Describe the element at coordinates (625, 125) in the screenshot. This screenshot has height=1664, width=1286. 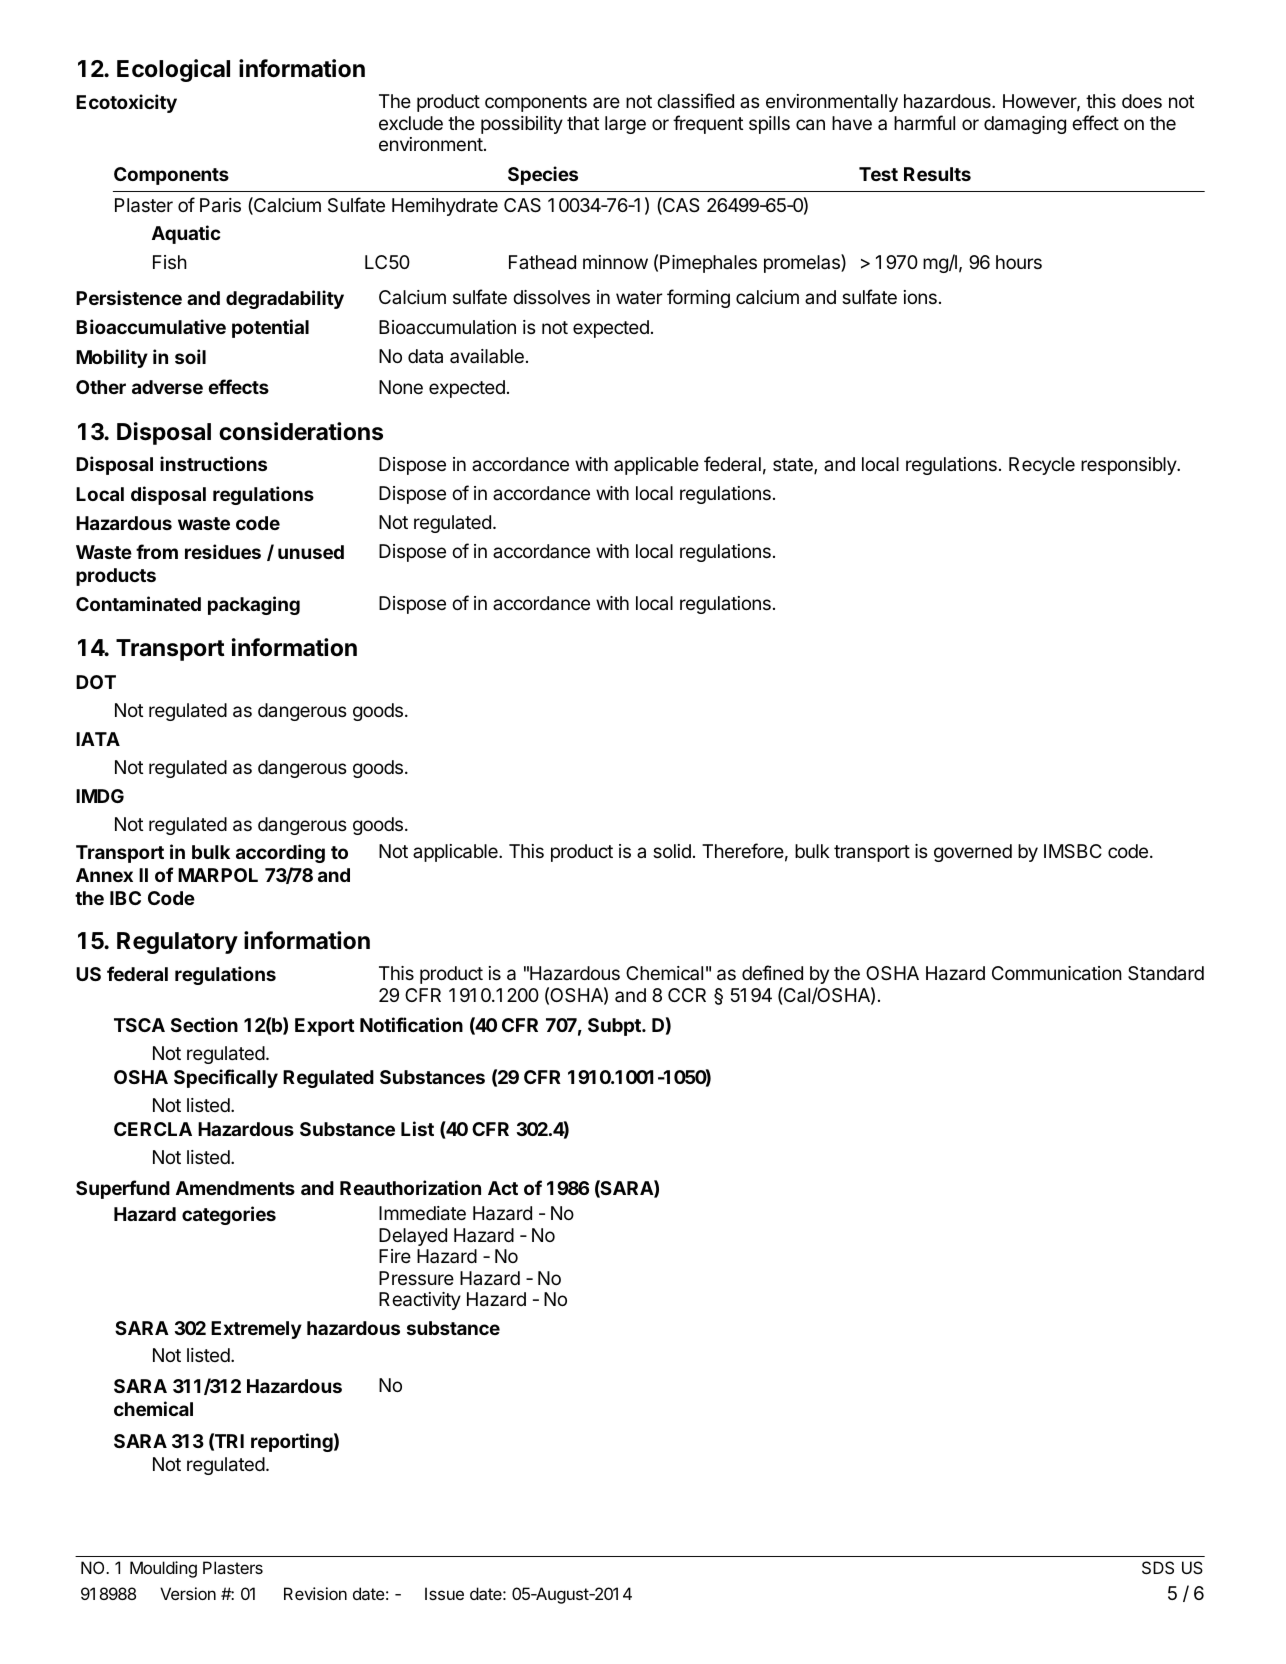
I see `large` at that location.
